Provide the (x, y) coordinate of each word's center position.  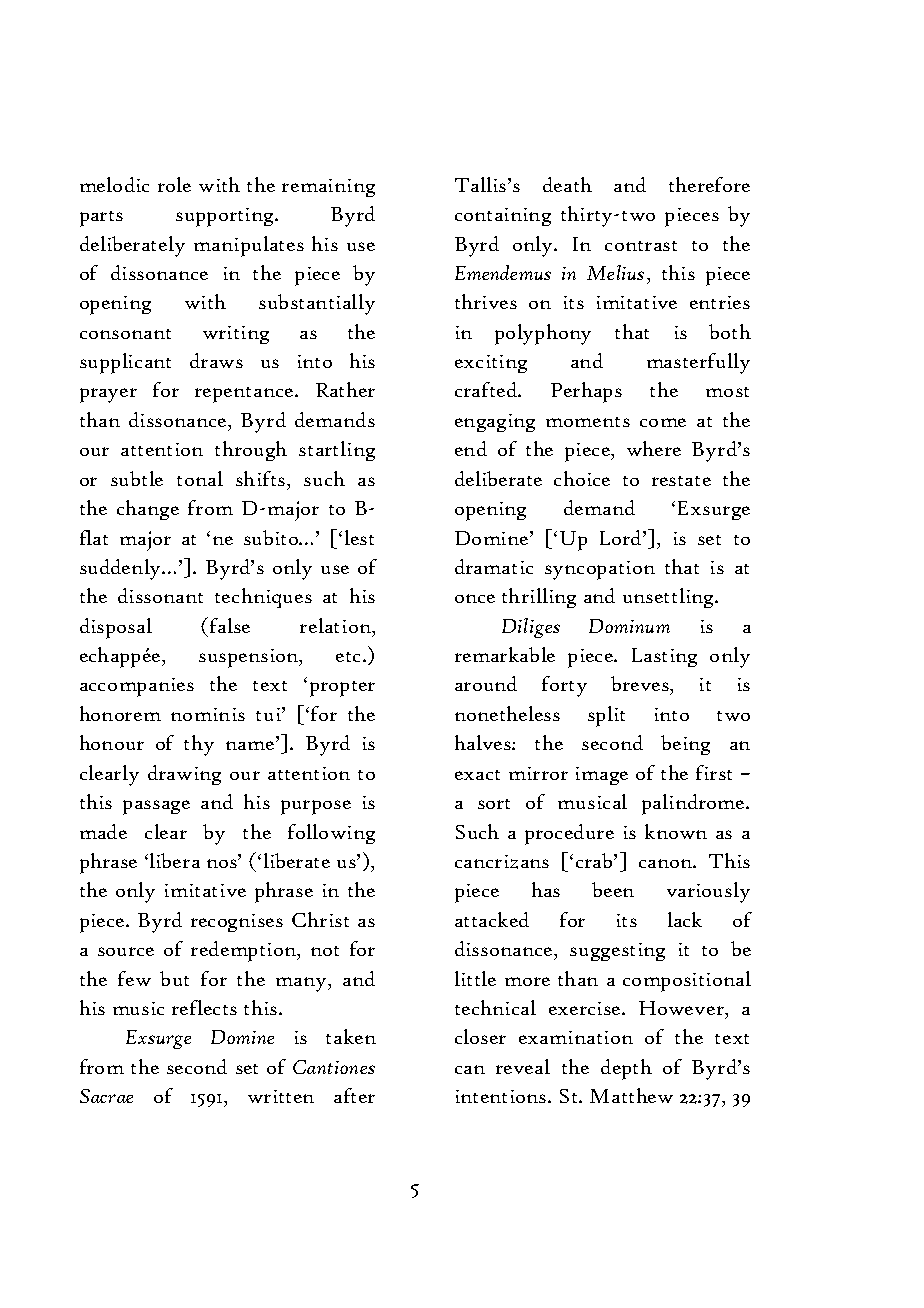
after (354, 1095)
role (174, 184)
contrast (641, 246)
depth (626, 1069)
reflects (204, 1007)
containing (503, 217)
